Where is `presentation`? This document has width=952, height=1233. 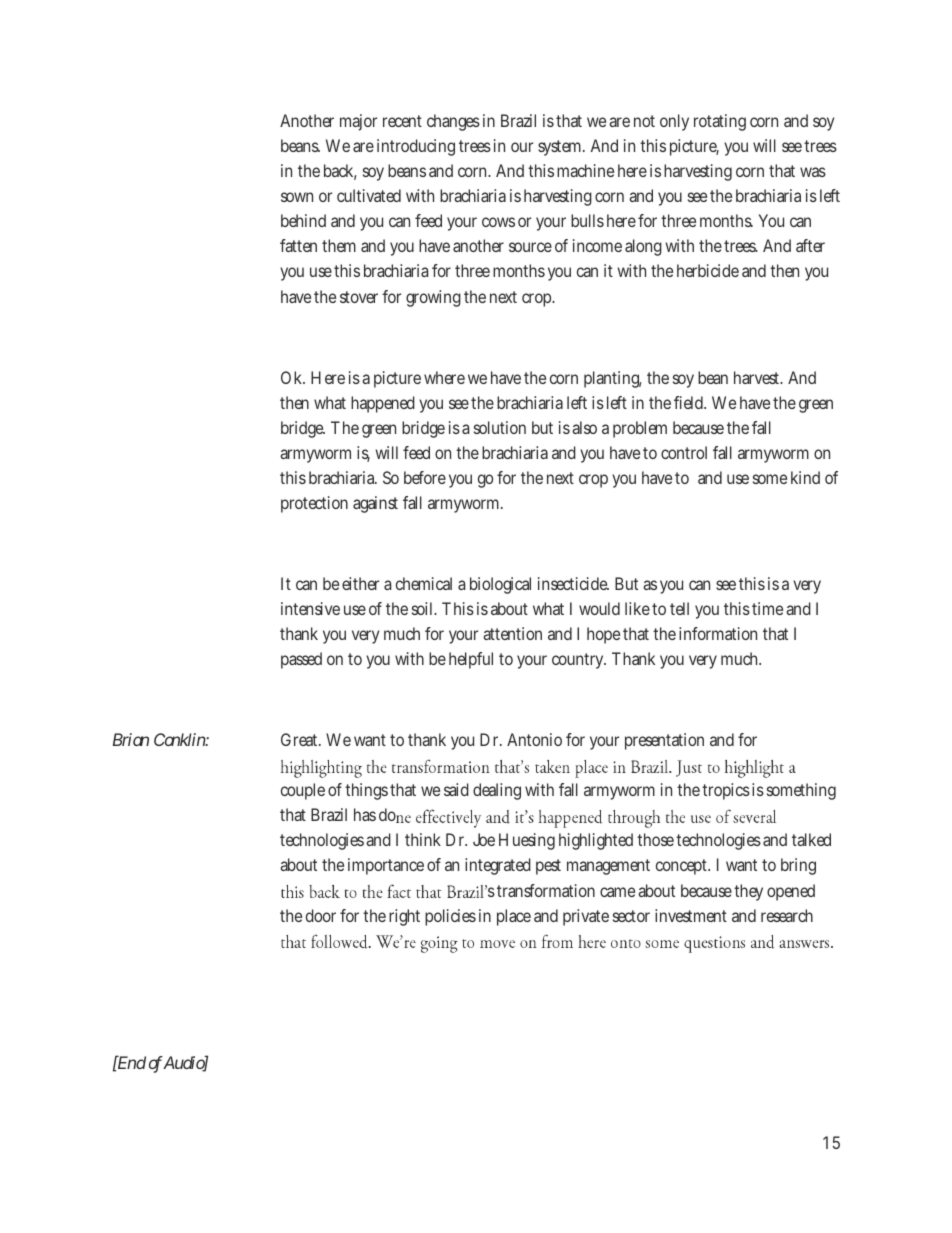 presentation is located at coordinates (664, 741).
